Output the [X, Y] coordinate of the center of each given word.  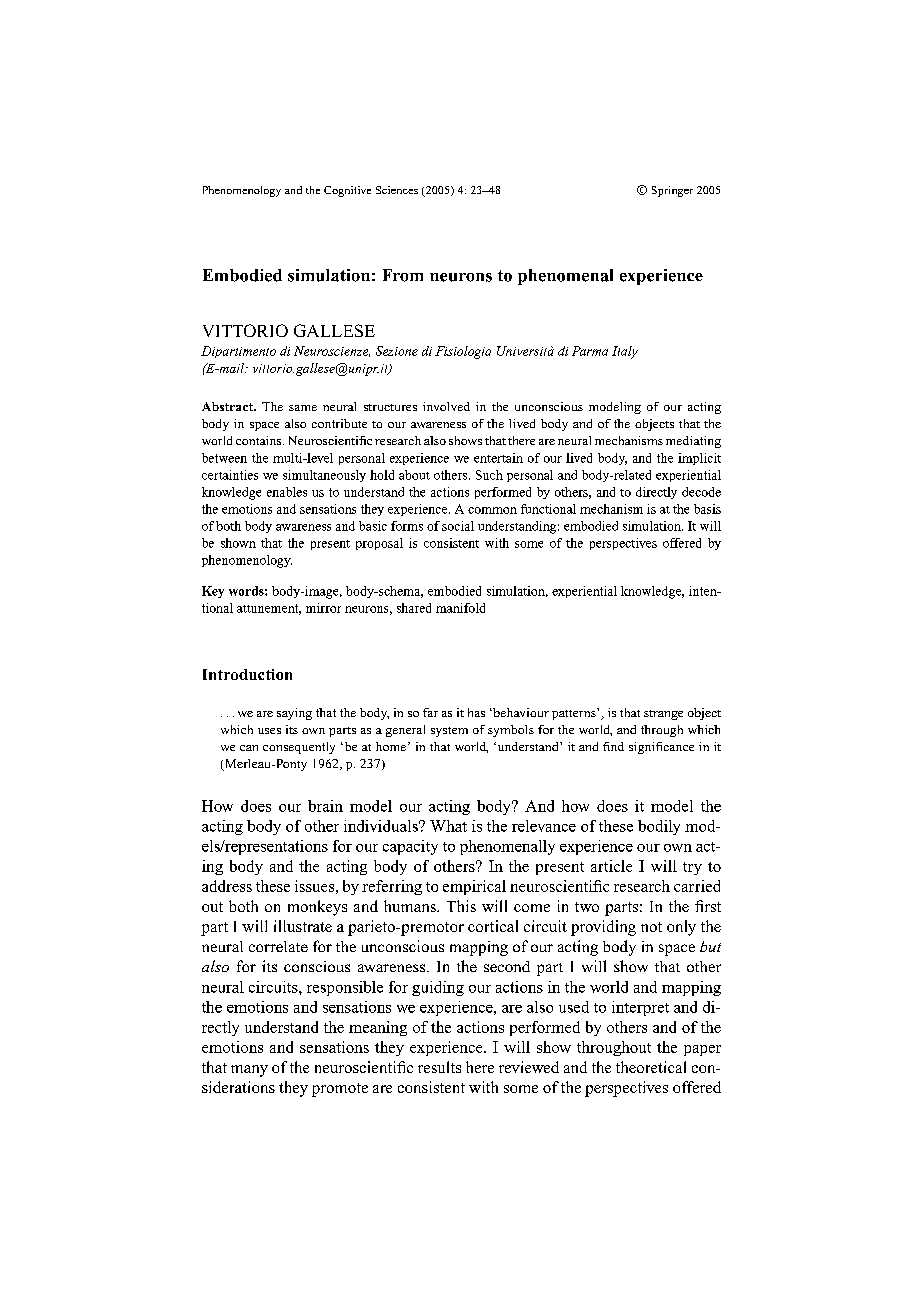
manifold [460, 608]
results [439, 1067]
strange [663, 715]
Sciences [397, 190]
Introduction [247, 674]
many [249, 1071]
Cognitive [347, 191]
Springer [672, 191]
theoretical [651, 1067]
